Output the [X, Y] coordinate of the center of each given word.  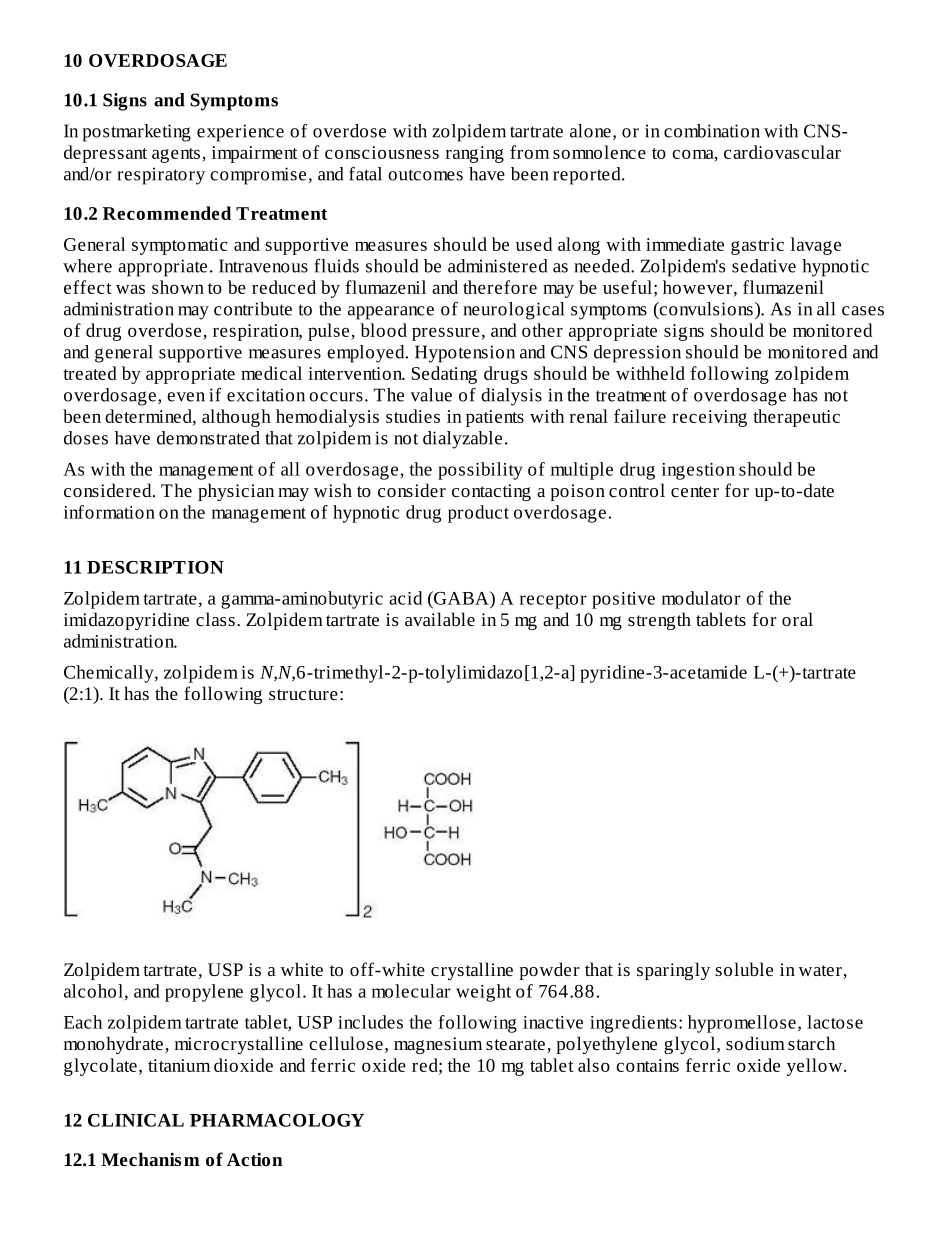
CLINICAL [136, 1120]
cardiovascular [782, 152]
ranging [475, 154]
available [440, 619]
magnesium [438, 1045]
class [215, 619]
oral [797, 619]
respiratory [161, 176]
